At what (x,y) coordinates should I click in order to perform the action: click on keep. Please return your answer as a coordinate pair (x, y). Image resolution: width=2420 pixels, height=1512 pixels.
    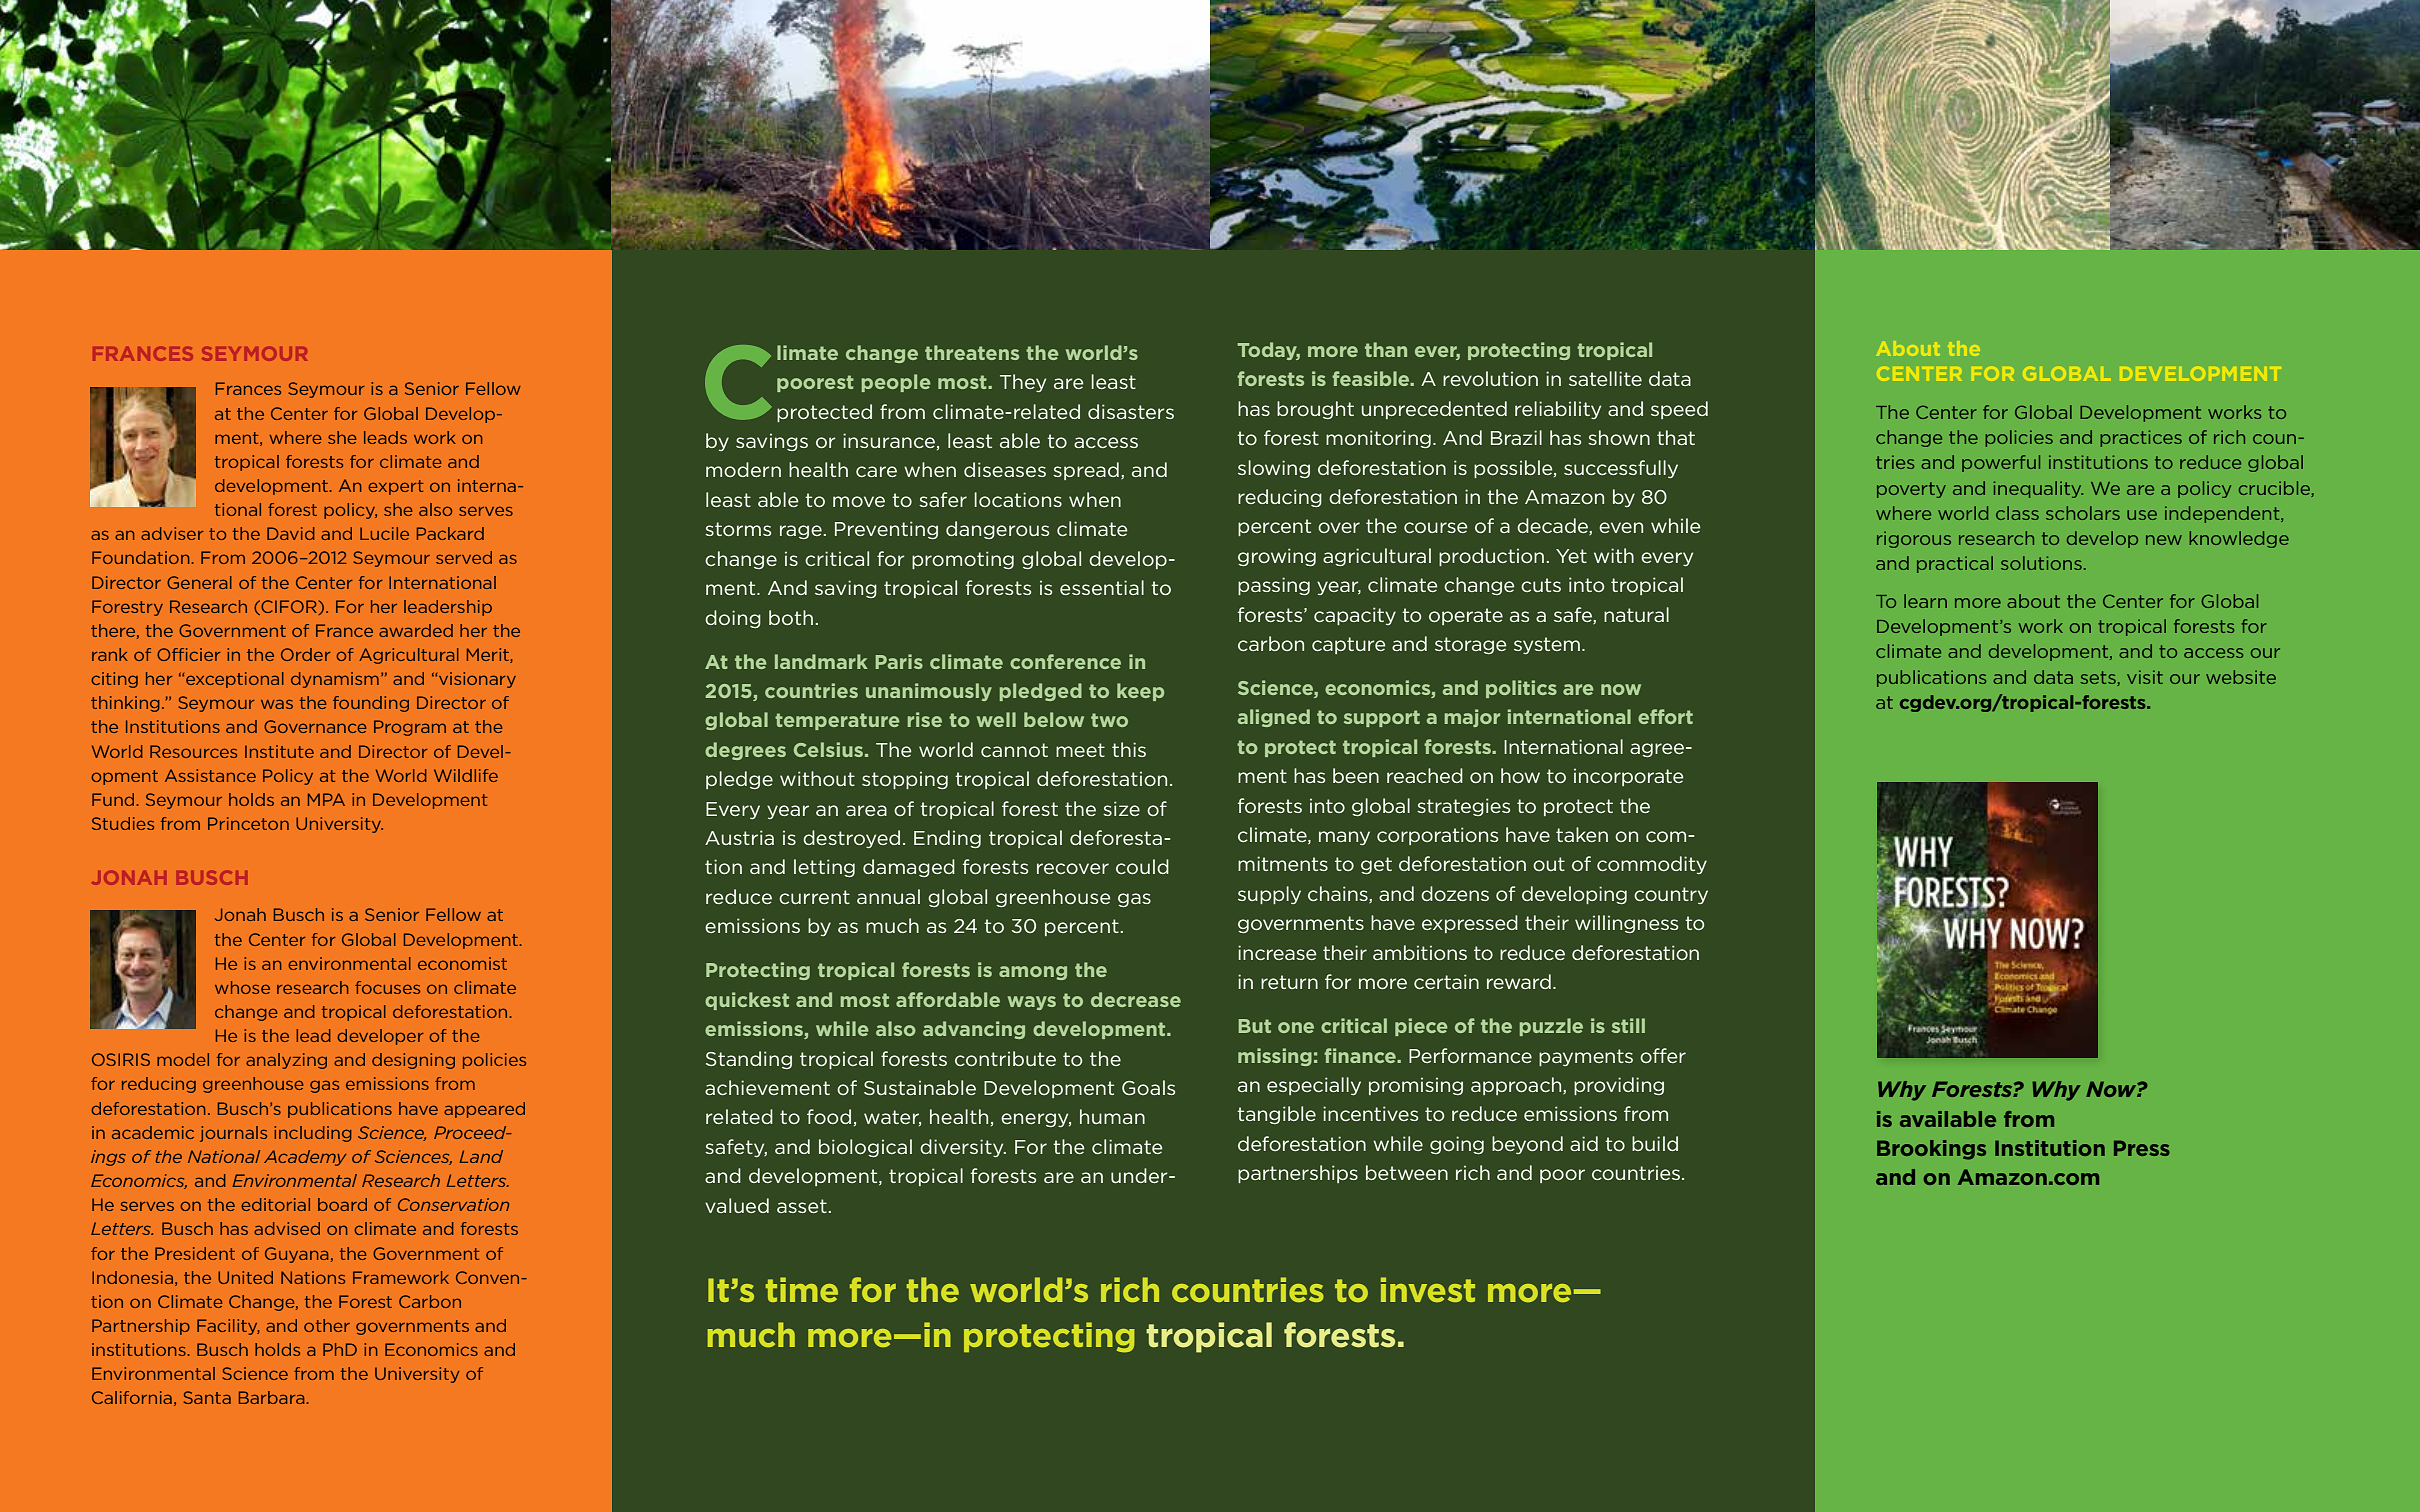
    Looking at the image, I should click on (1140, 692).
